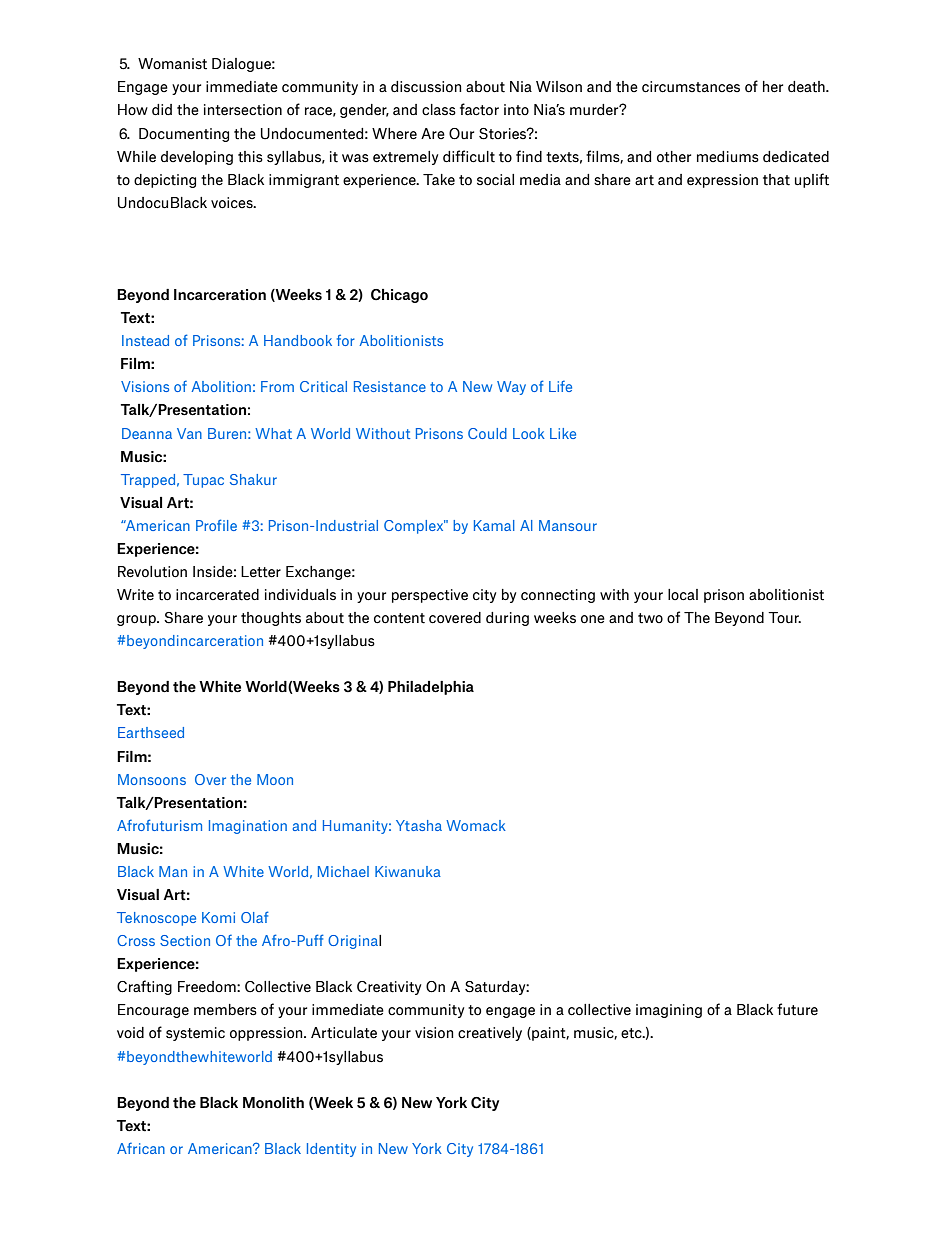  What do you see at coordinates (669, 1011) in the image?
I see `imagining` at bounding box center [669, 1011].
